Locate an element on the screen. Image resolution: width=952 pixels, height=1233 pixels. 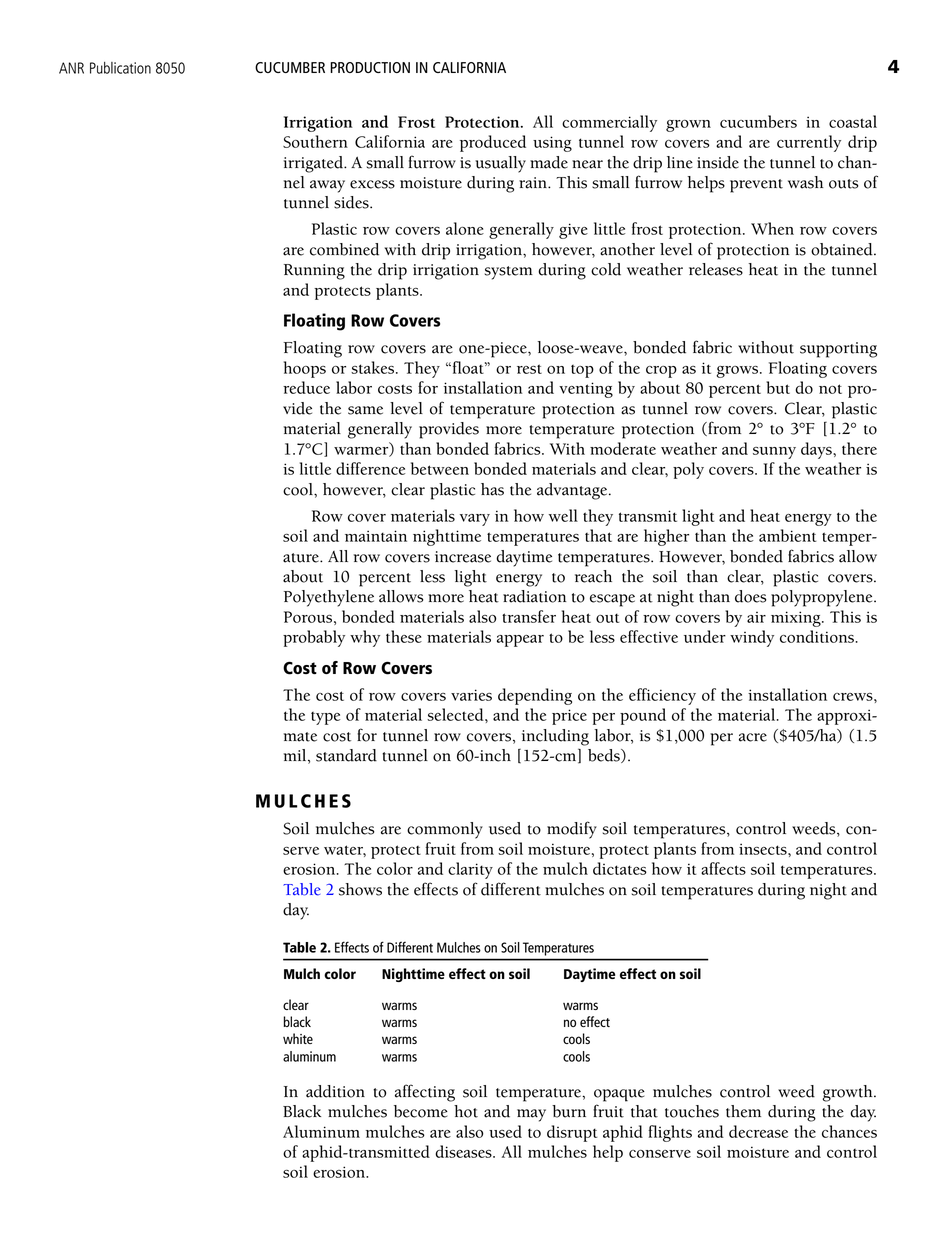
hoops is located at coordinates (305, 369).
